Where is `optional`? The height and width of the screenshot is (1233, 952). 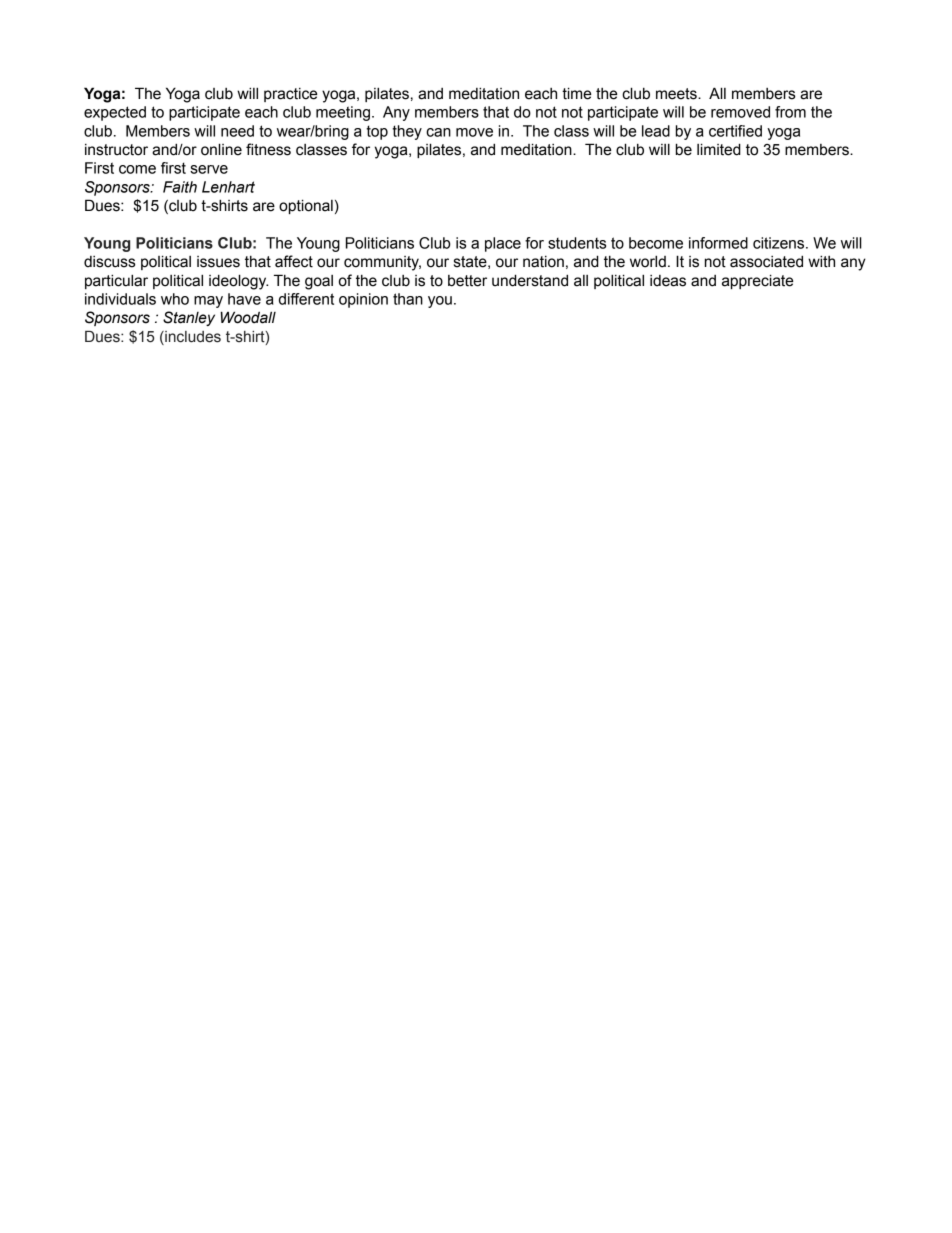
optional is located at coordinates (306, 206).
